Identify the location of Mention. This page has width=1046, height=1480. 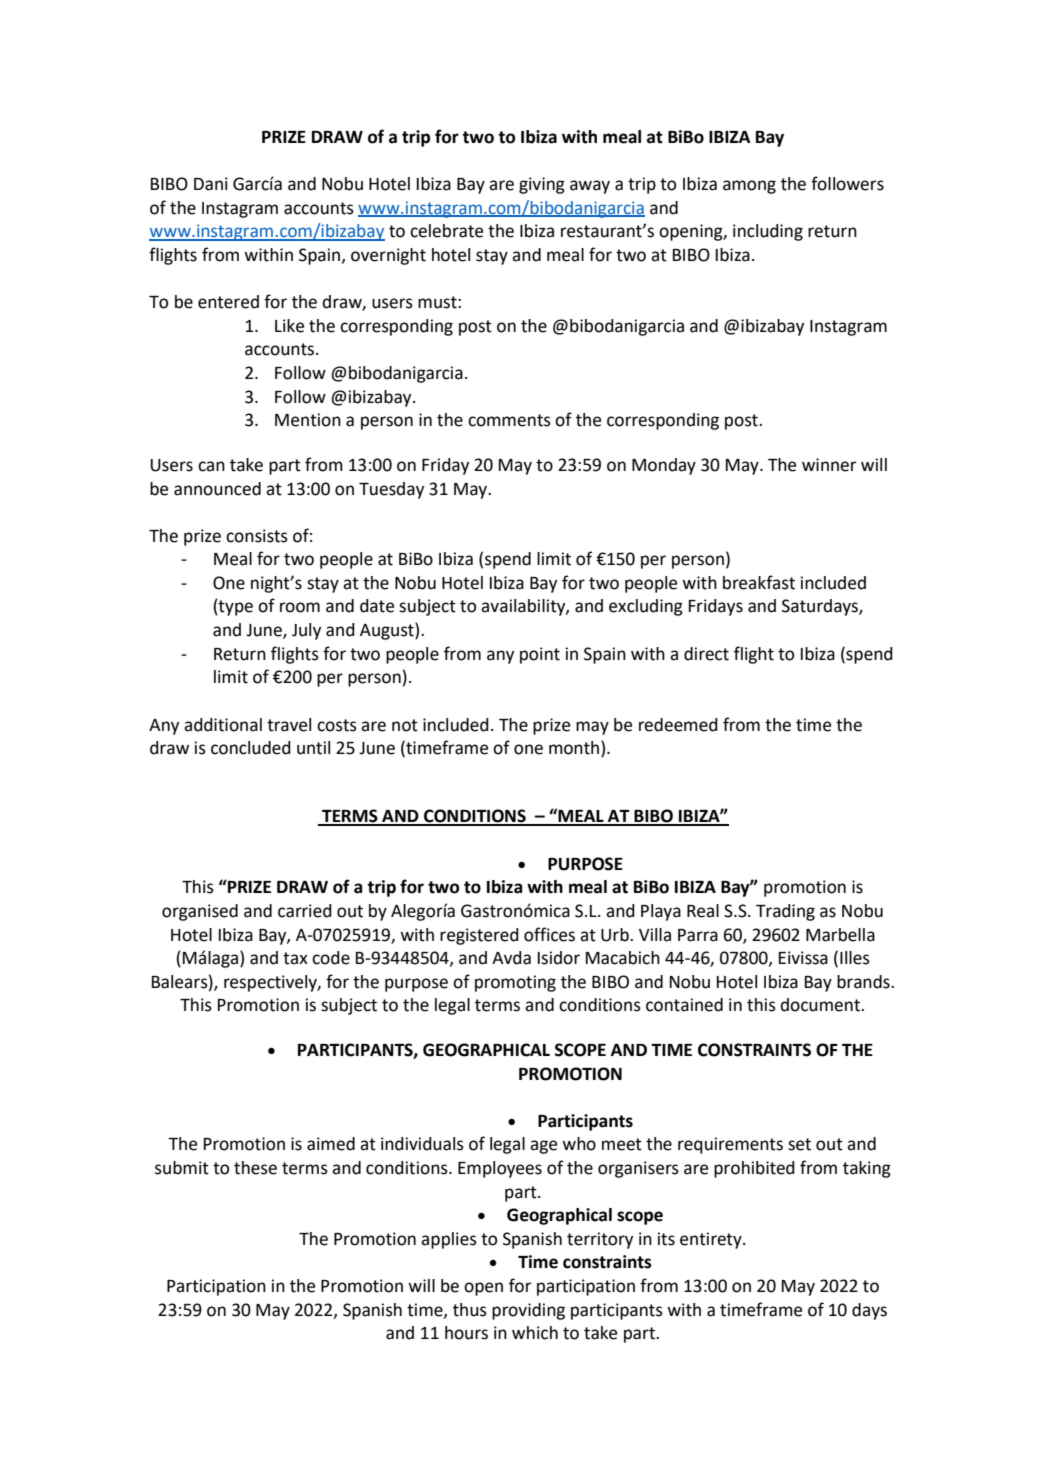
(308, 420).
